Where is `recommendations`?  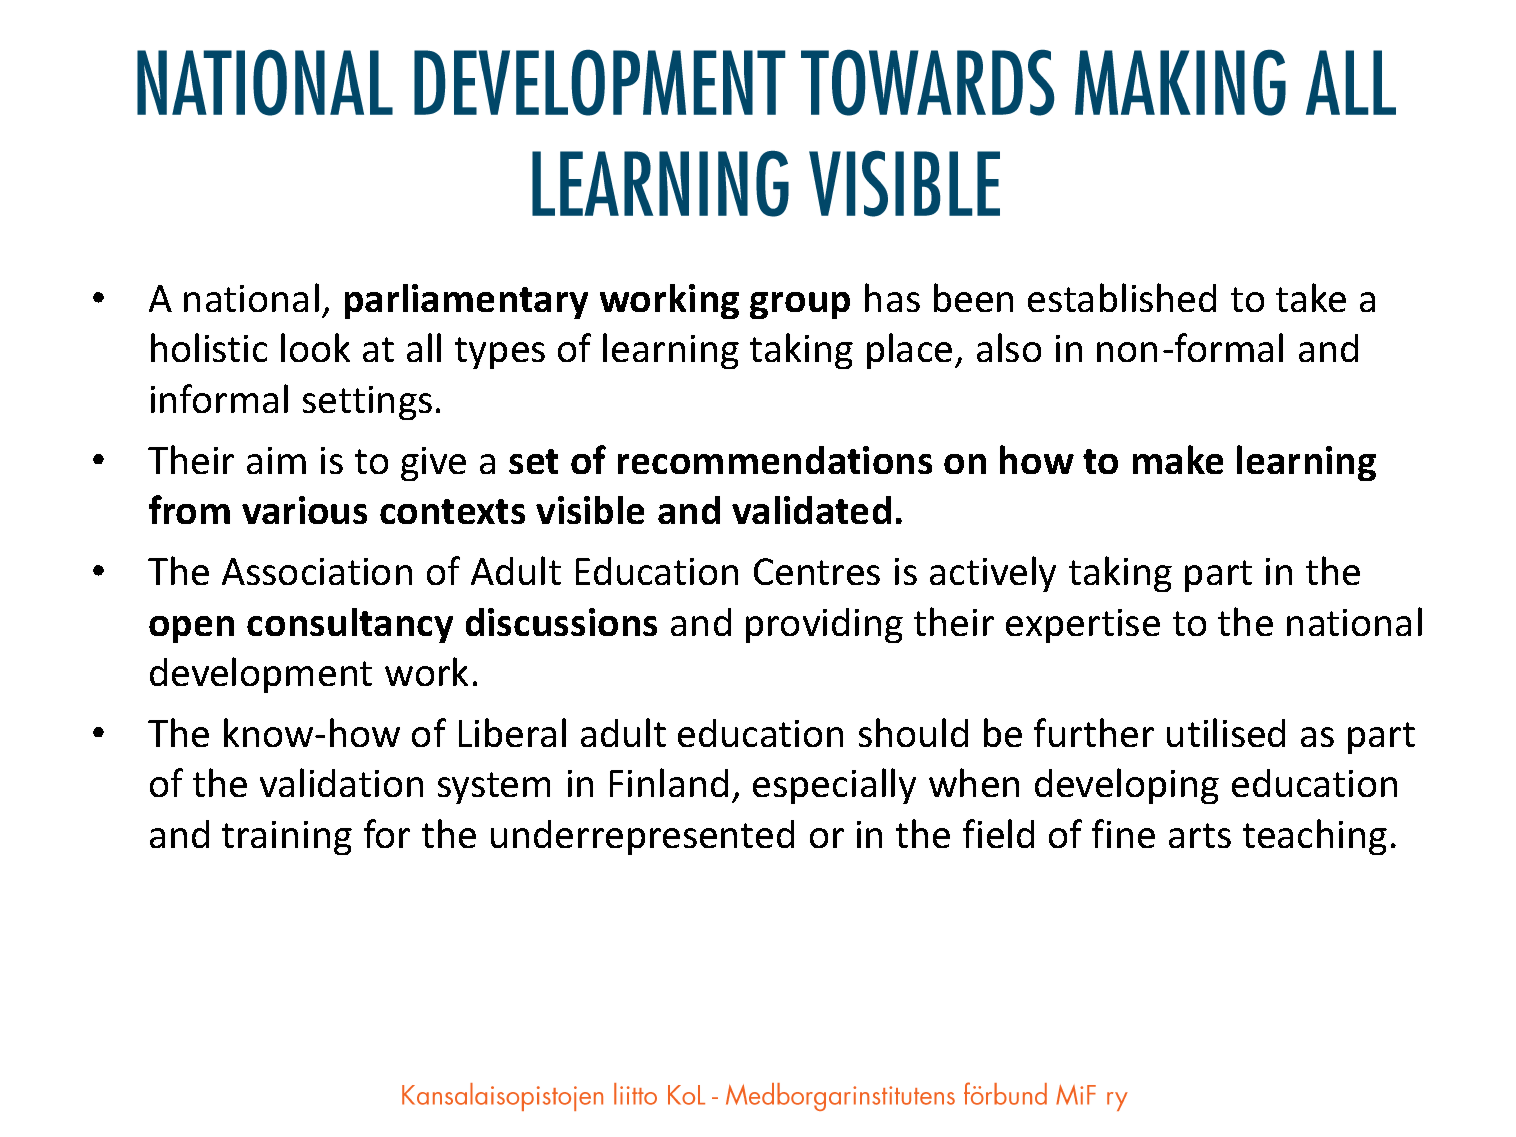
recommendations is located at coordinates (775, 460).
